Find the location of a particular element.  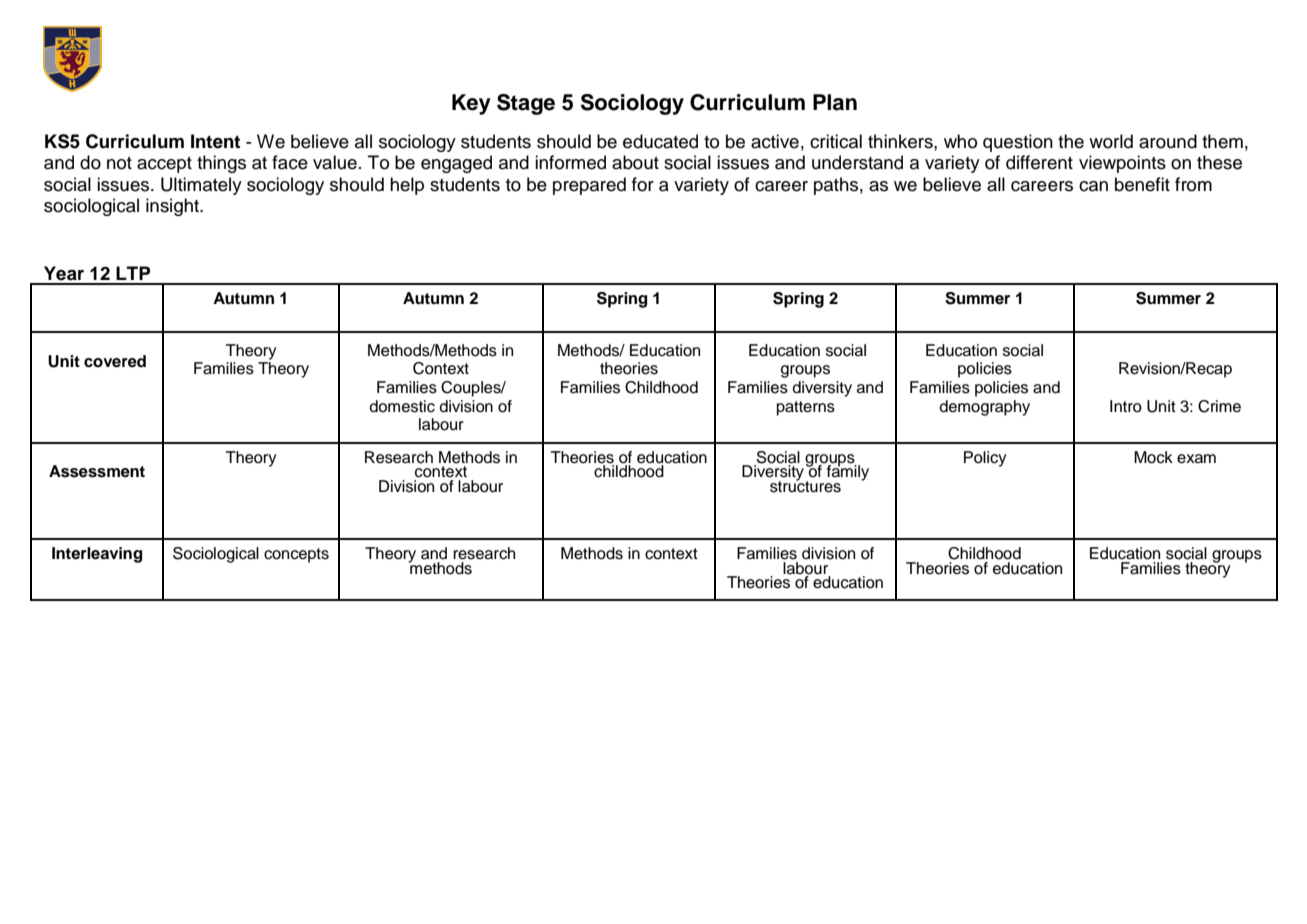

concepts is located at coordinates (296, 555).
